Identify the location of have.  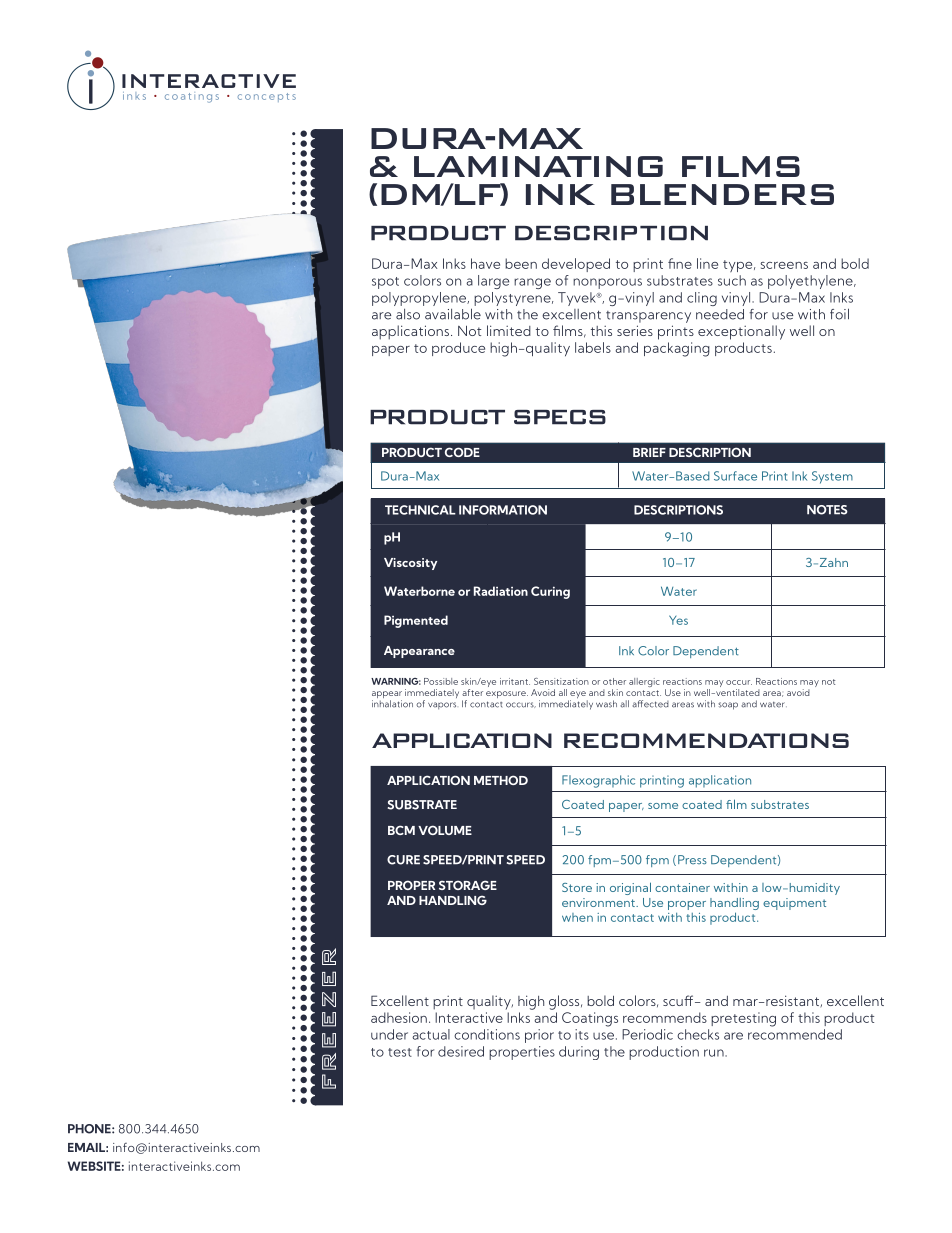
(485, 263).
